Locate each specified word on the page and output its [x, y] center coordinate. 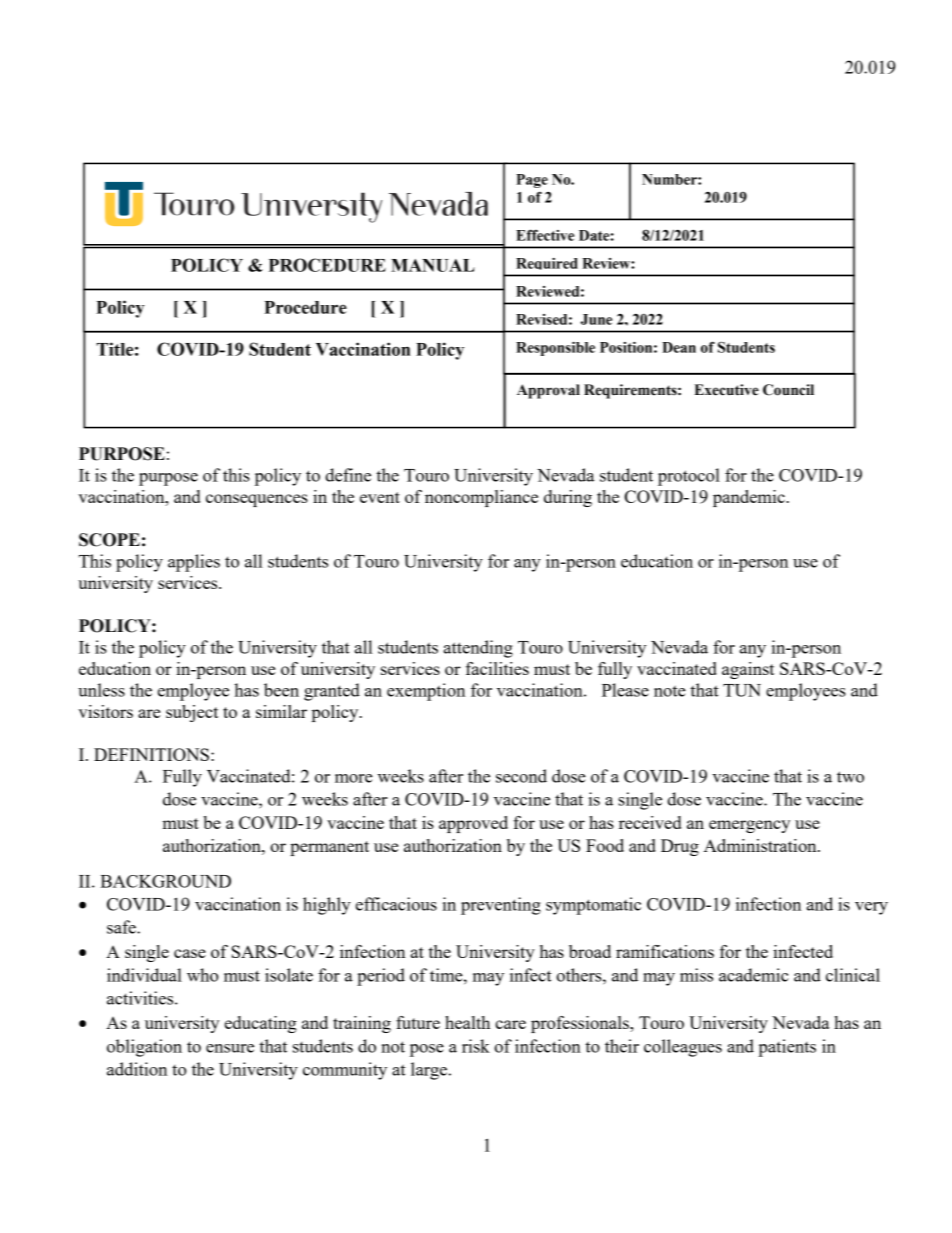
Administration [761, 845]
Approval [548, 391]
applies [194, 563]
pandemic [750, 498]
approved [473, 824]
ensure [230, 1048]
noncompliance [481, 498]
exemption [426, 692]
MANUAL [433, 265]
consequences [257, 500]
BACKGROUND [165, 881]
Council [788, 390]
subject [192, 713]
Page [532, 181]
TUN [742, 690]
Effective [545, 235]
